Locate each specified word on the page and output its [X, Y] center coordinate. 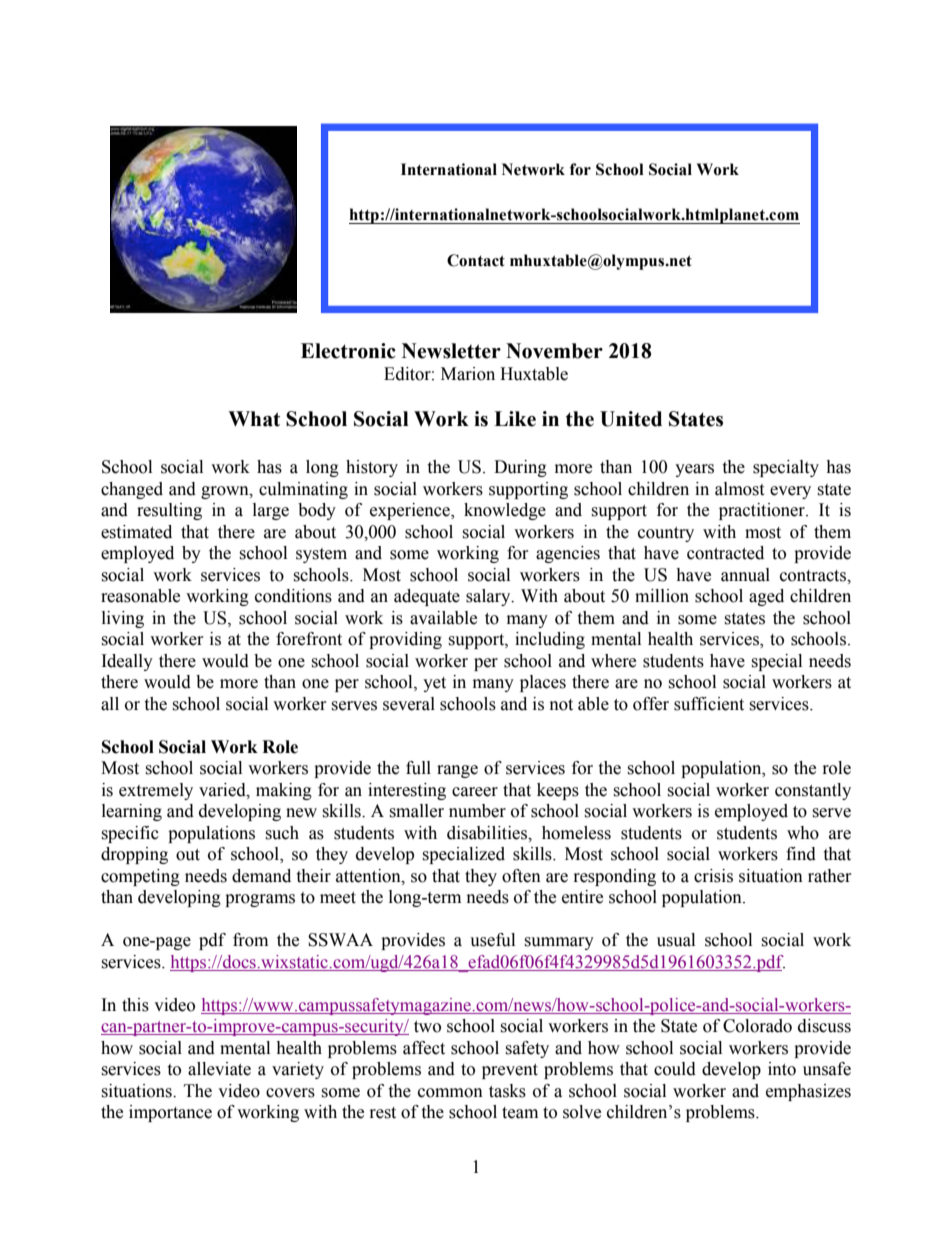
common [450, 1093]
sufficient [709, 704]
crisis [713, 876]
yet [434, 684]
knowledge [505, 511]
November [554, 351]
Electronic [348, 351]
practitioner [763, 511]
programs [260, 900]
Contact [476, 260]
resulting [169, 511]
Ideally [127, 662]
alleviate [219, 1069]
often [521, 876]
